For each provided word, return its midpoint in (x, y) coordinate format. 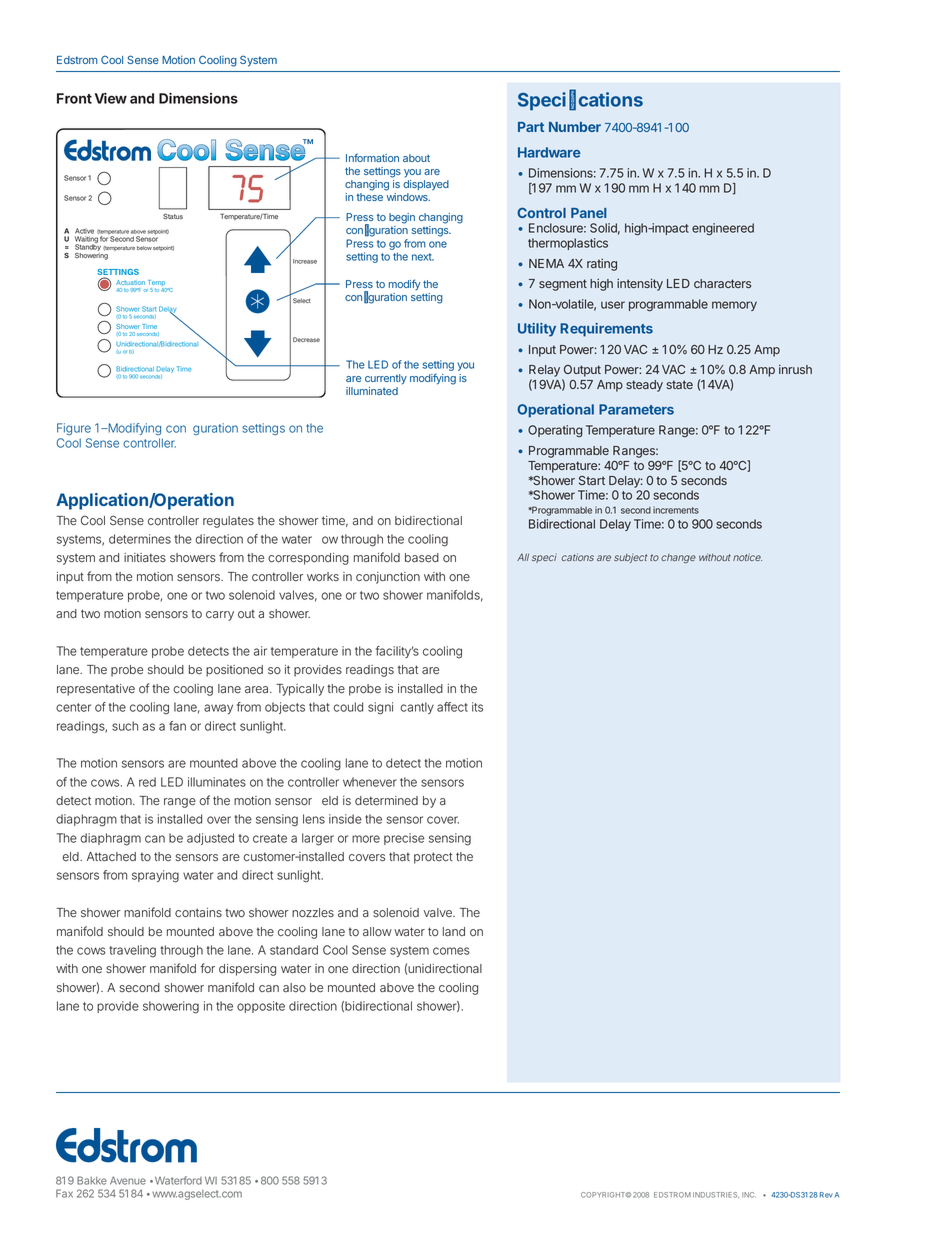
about (416, 158)
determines (140, 539)
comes (451, 951)
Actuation (130, 282)
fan (177, 726)
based (422, 558)
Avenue (128, 1180)
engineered (723, 229)
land (454, 932)
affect (452, 707)
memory (734, 306)
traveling (132, 951)
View (111, 98)
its (477, 707)
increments (676, 510)
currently (386, 379)
